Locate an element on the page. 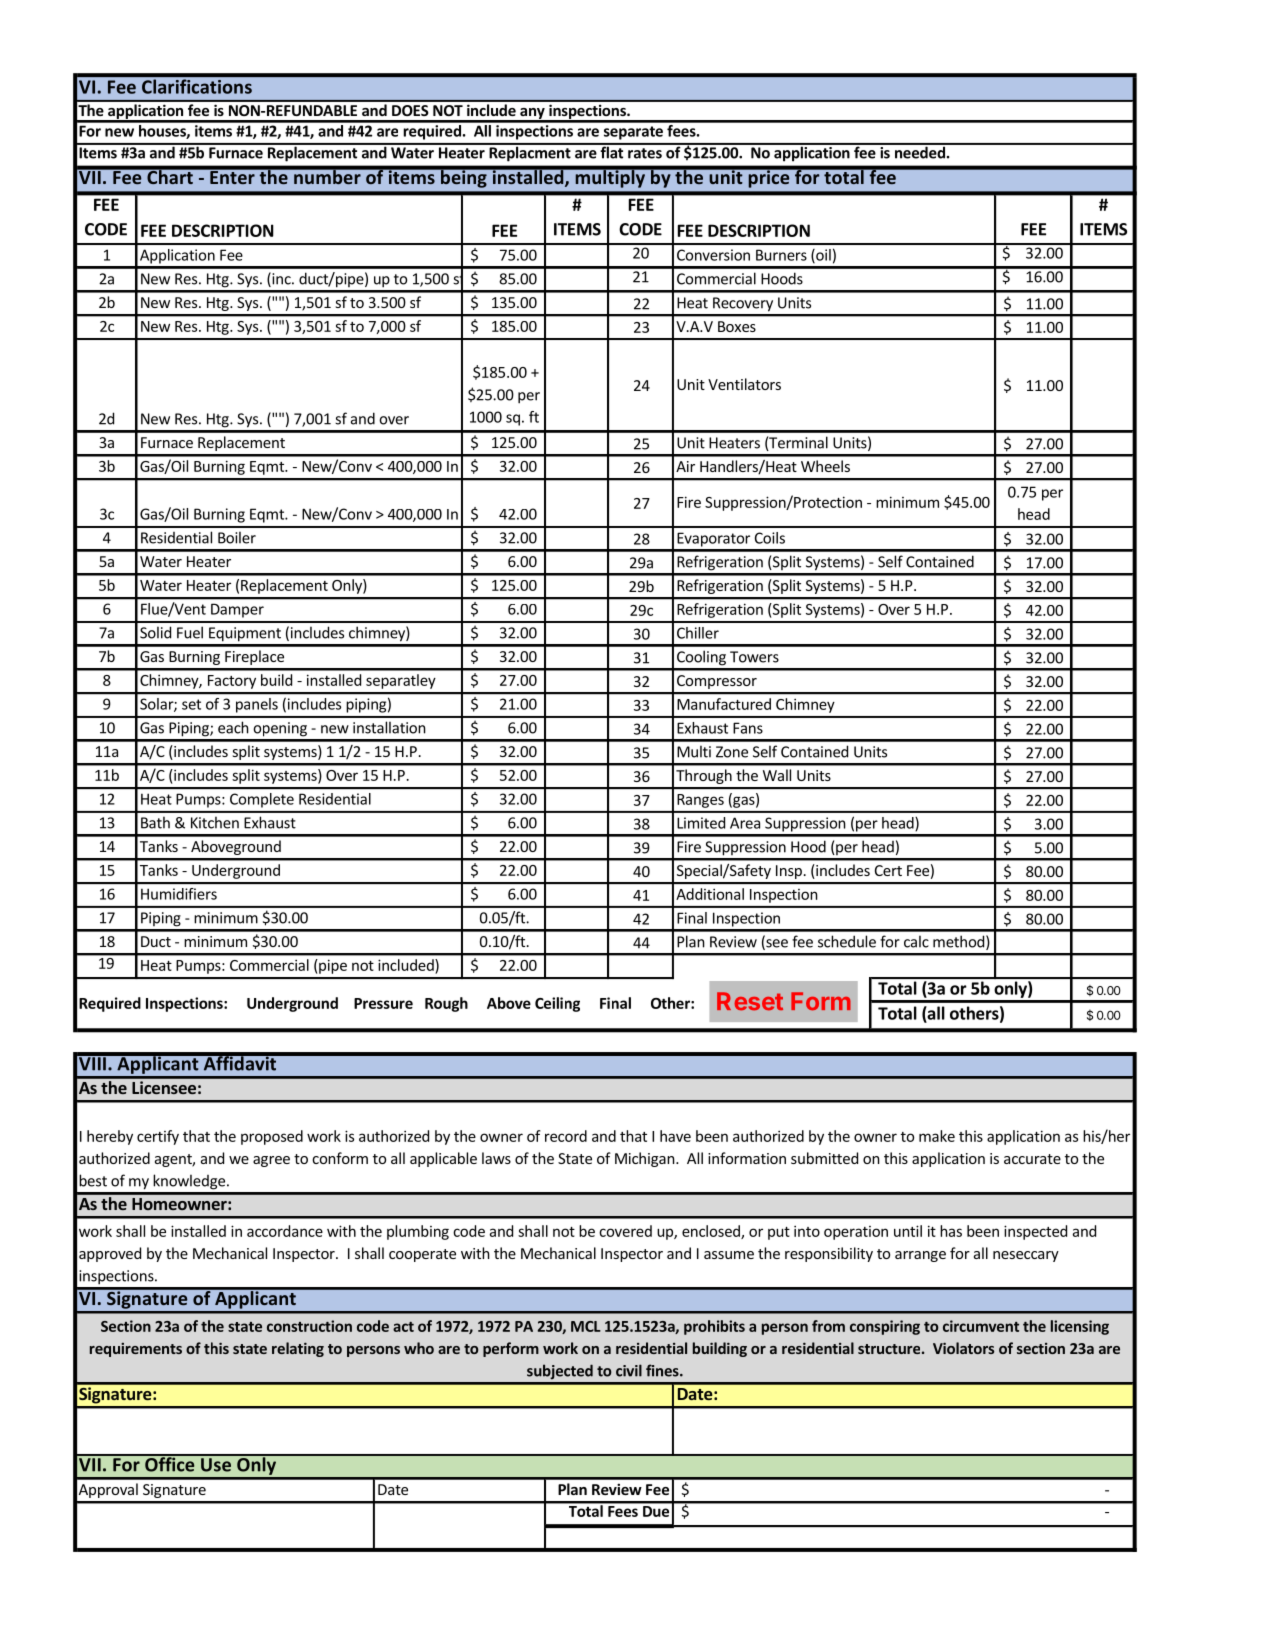  Wheels is located at coordinates (825, 466).
